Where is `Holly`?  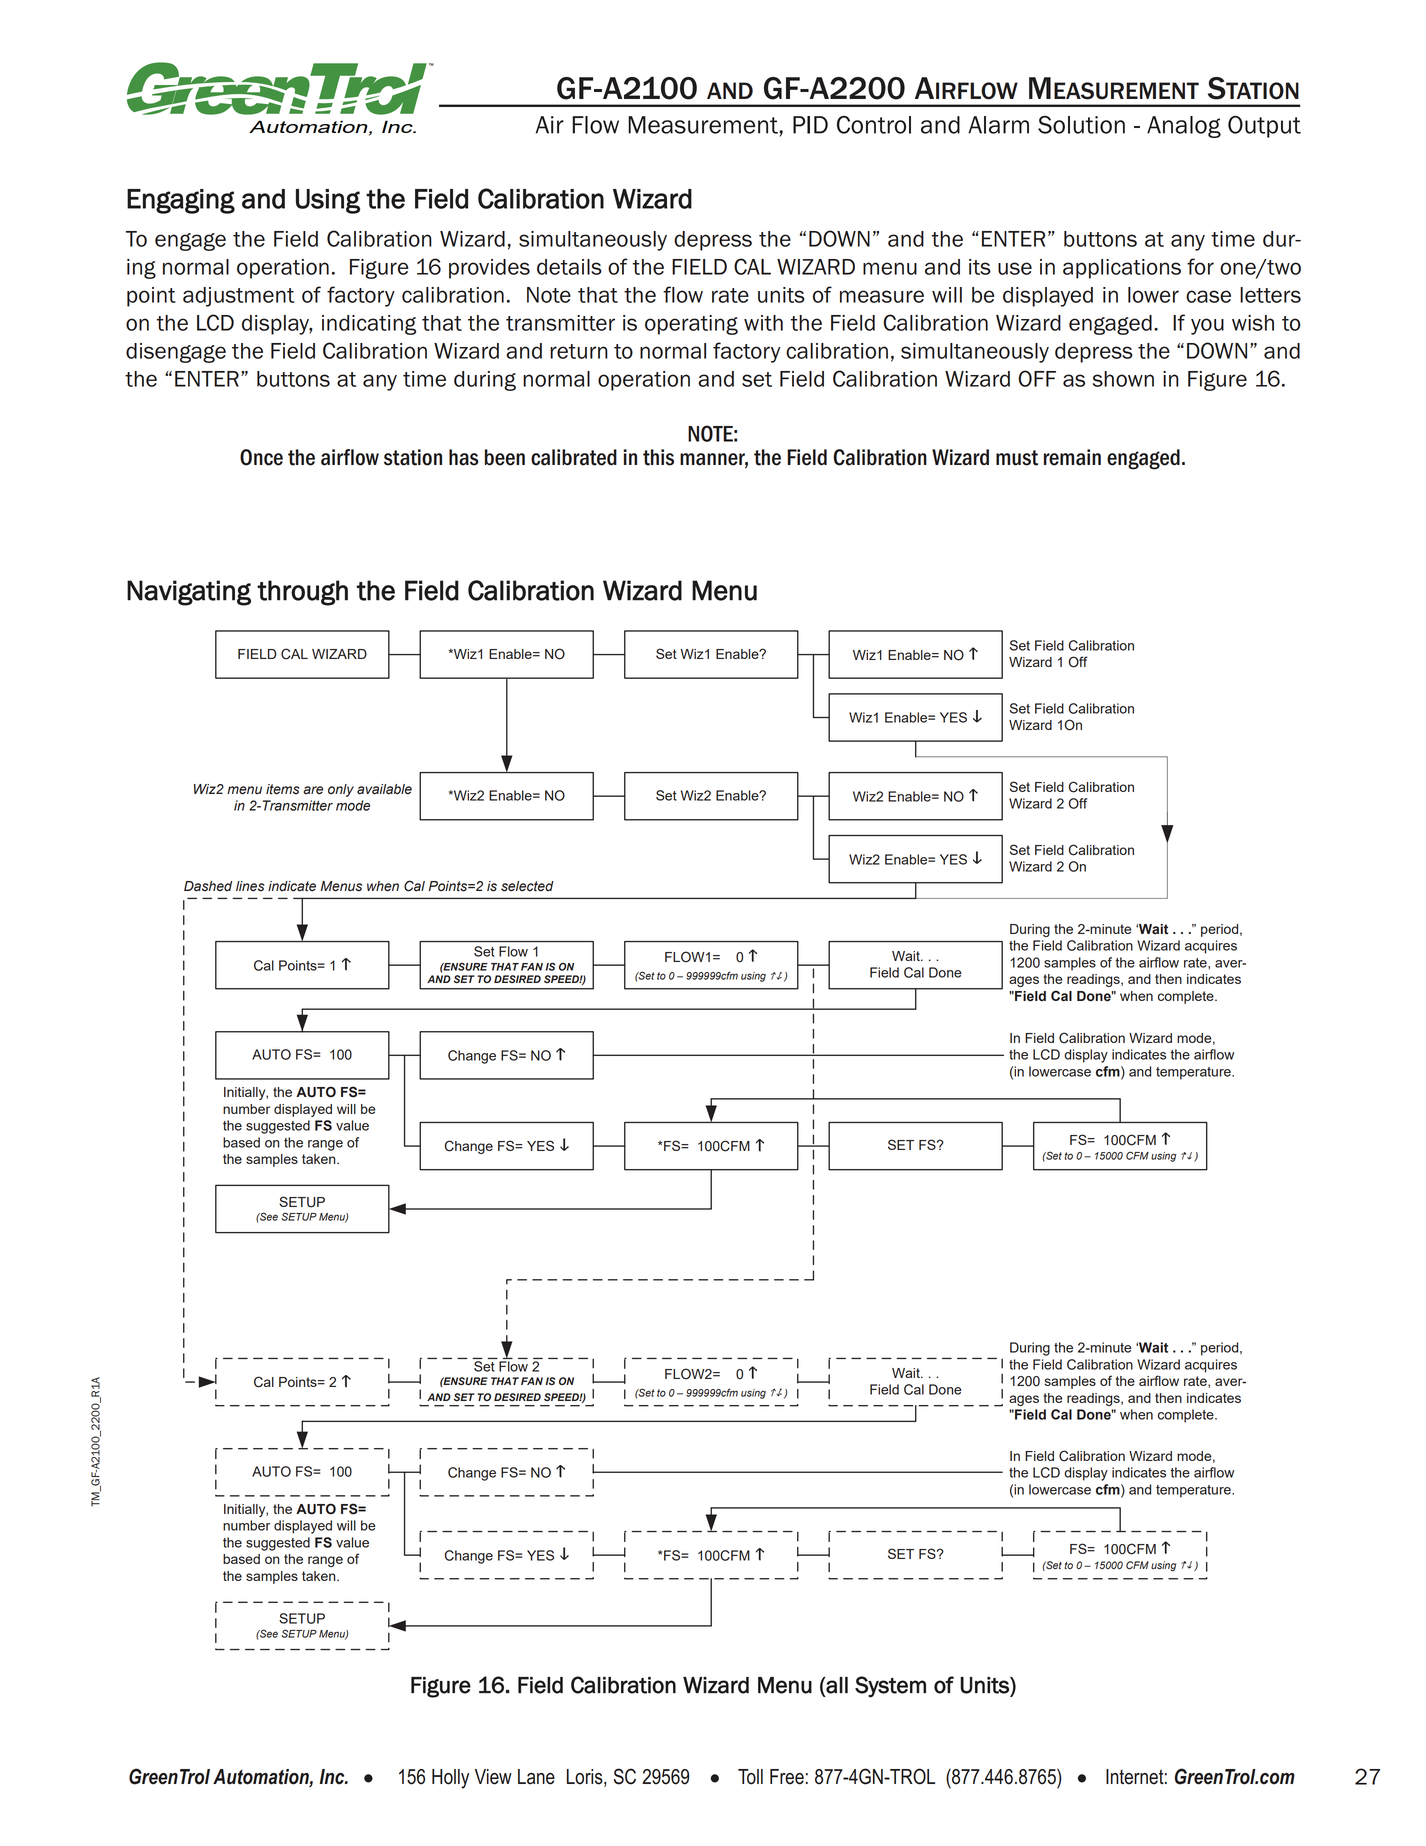
Holly is located at coordinates (450, 1779).
